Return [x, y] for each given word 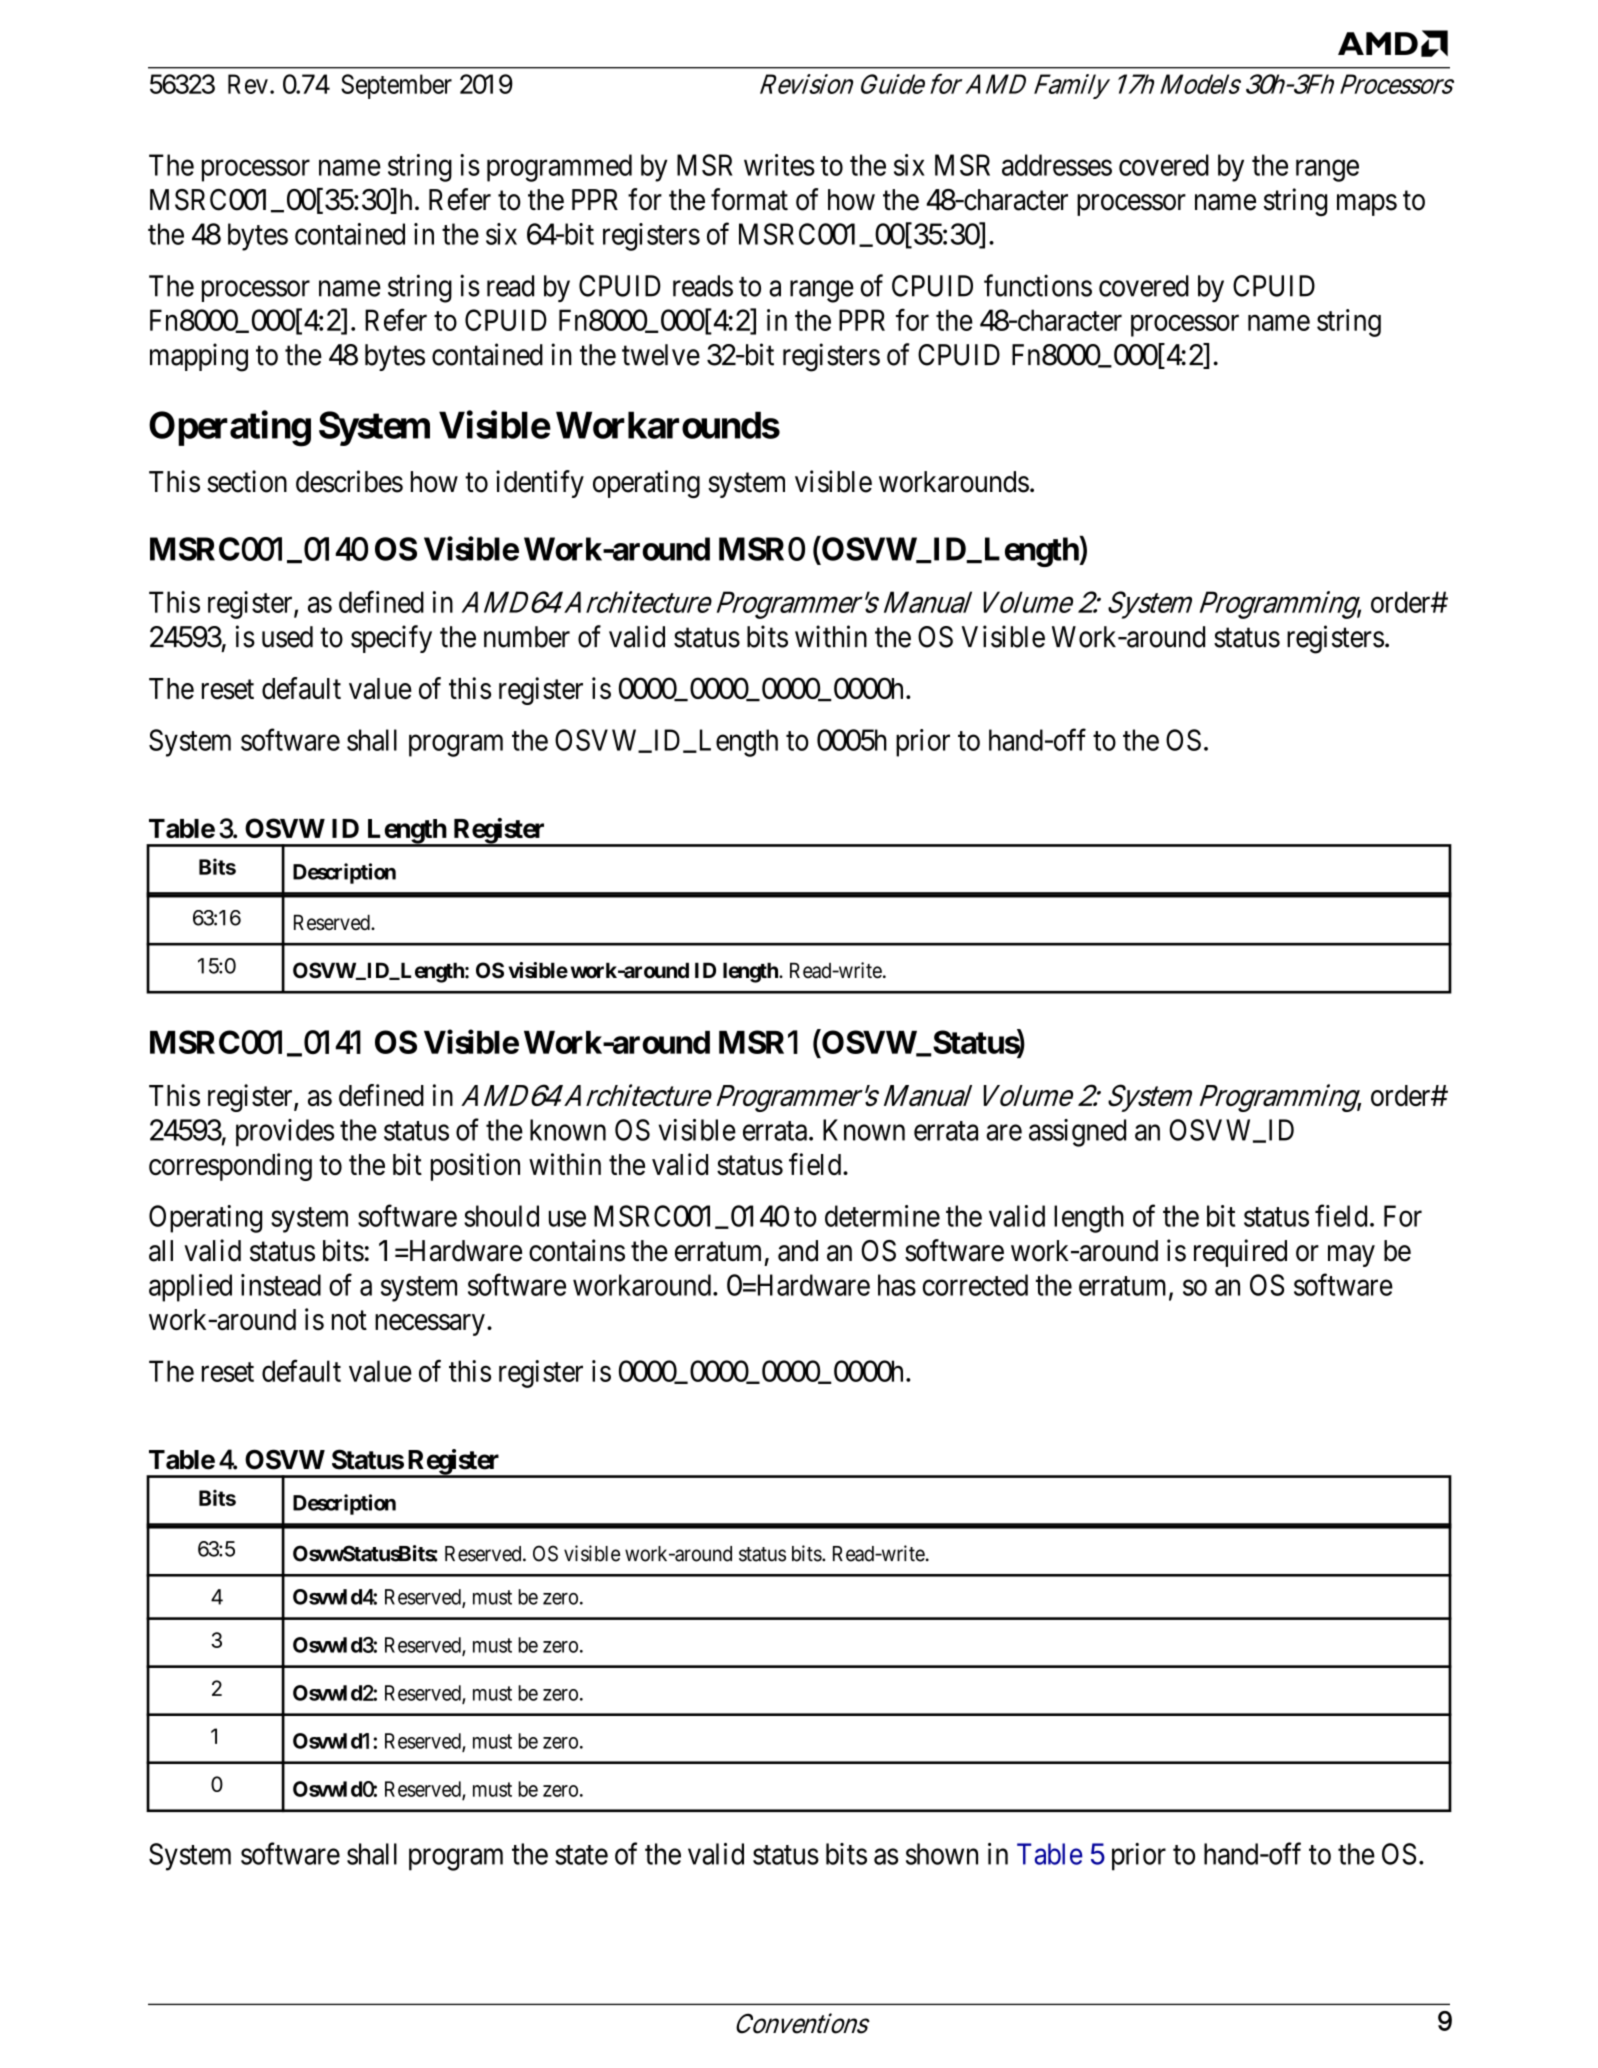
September [396, 86]
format [749, 199]
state [581, 1855]
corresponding [230, 1167]
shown [942, 1854]
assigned [1077, 1133]
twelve [661, 355]
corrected [975, 1285]
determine [882, 1216]
